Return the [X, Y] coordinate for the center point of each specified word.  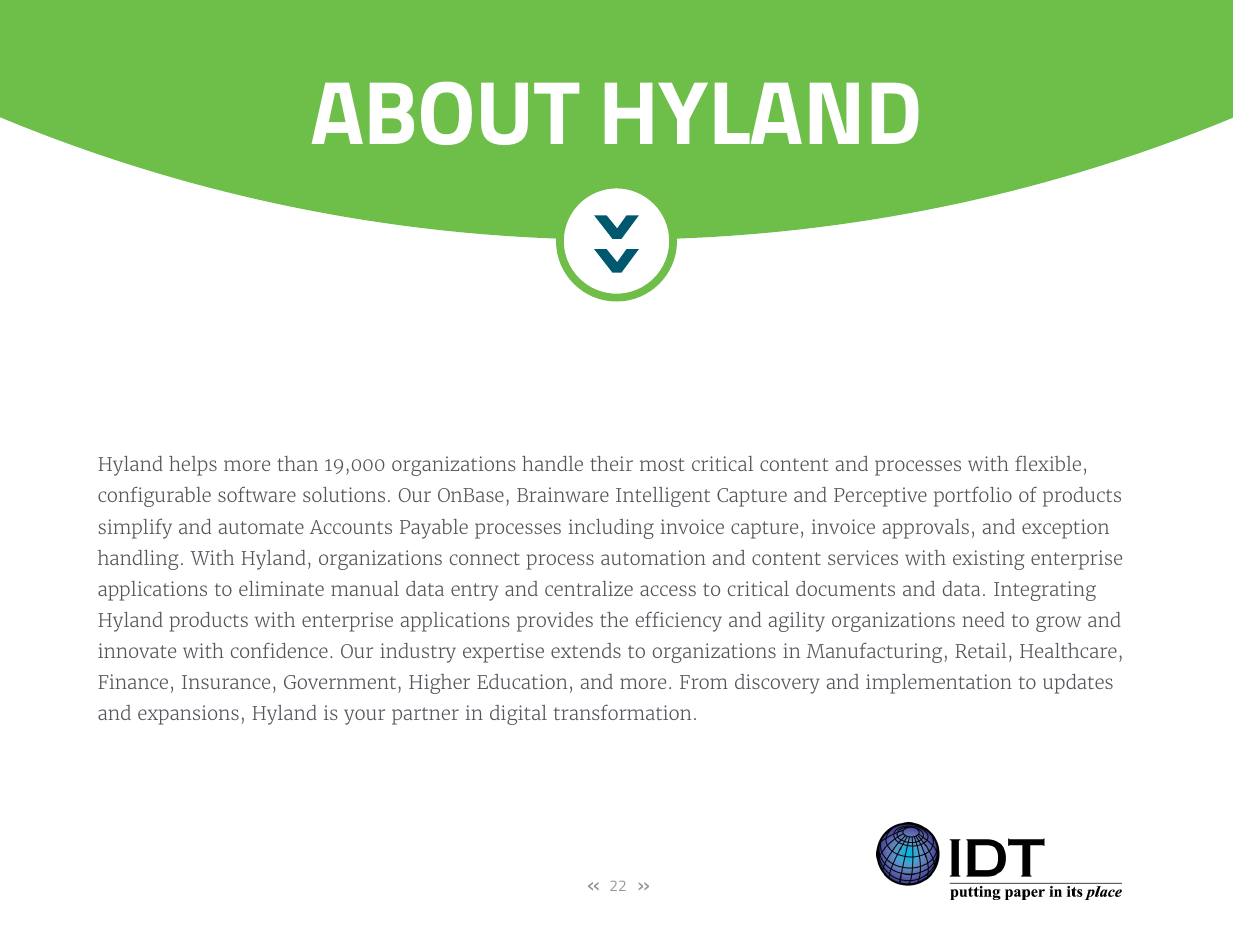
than [297, 463]
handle [552, 463]
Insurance [226, 682]
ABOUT [445, 113]
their [611, 463]
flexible [1048, 463]
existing [989, 560]
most [662, 464]
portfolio [973, 496]
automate [261, 527]
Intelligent [663, 497]
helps [193, 466]
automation [653, 557]
